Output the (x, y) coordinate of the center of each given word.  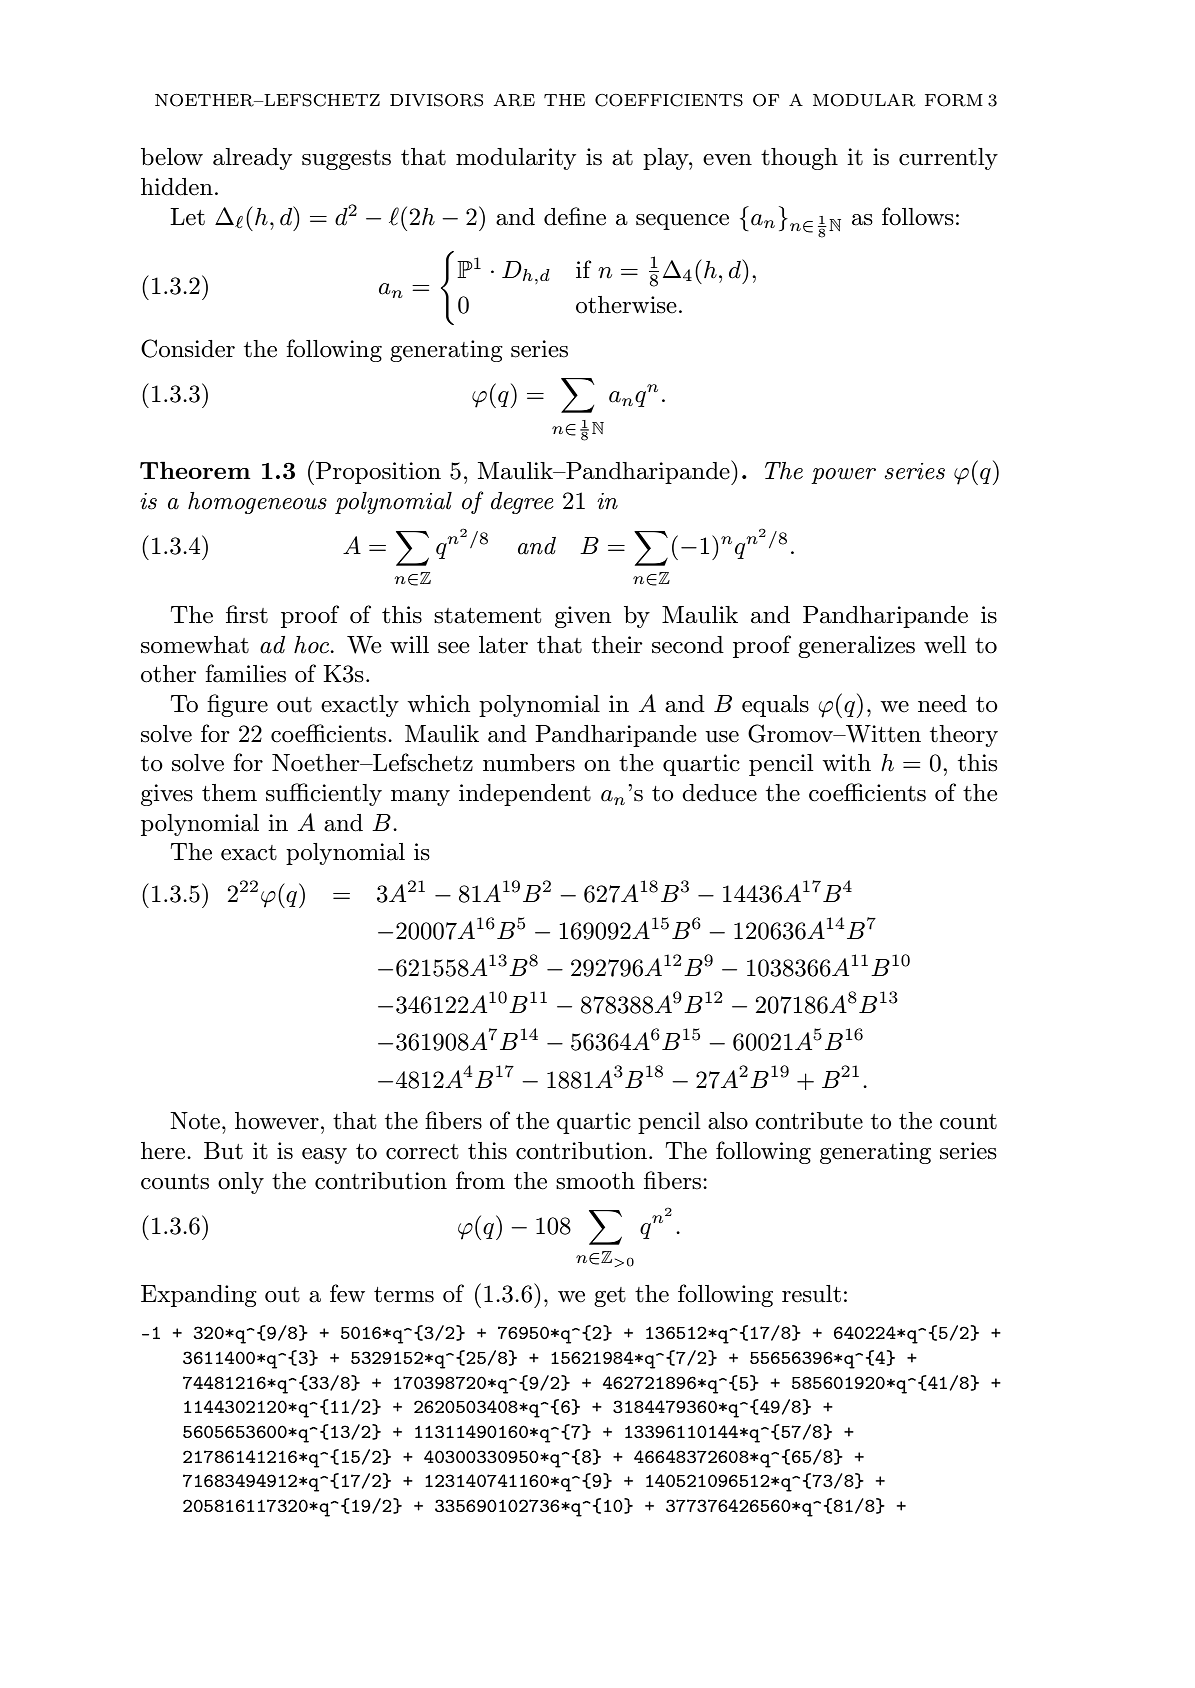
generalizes (856, 647)
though (799, 159)
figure (237, 705)
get (610, 1297)
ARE (514, 100)
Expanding (199, 1296)
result (811, 1294)
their (617, 645)
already (252, 159)
